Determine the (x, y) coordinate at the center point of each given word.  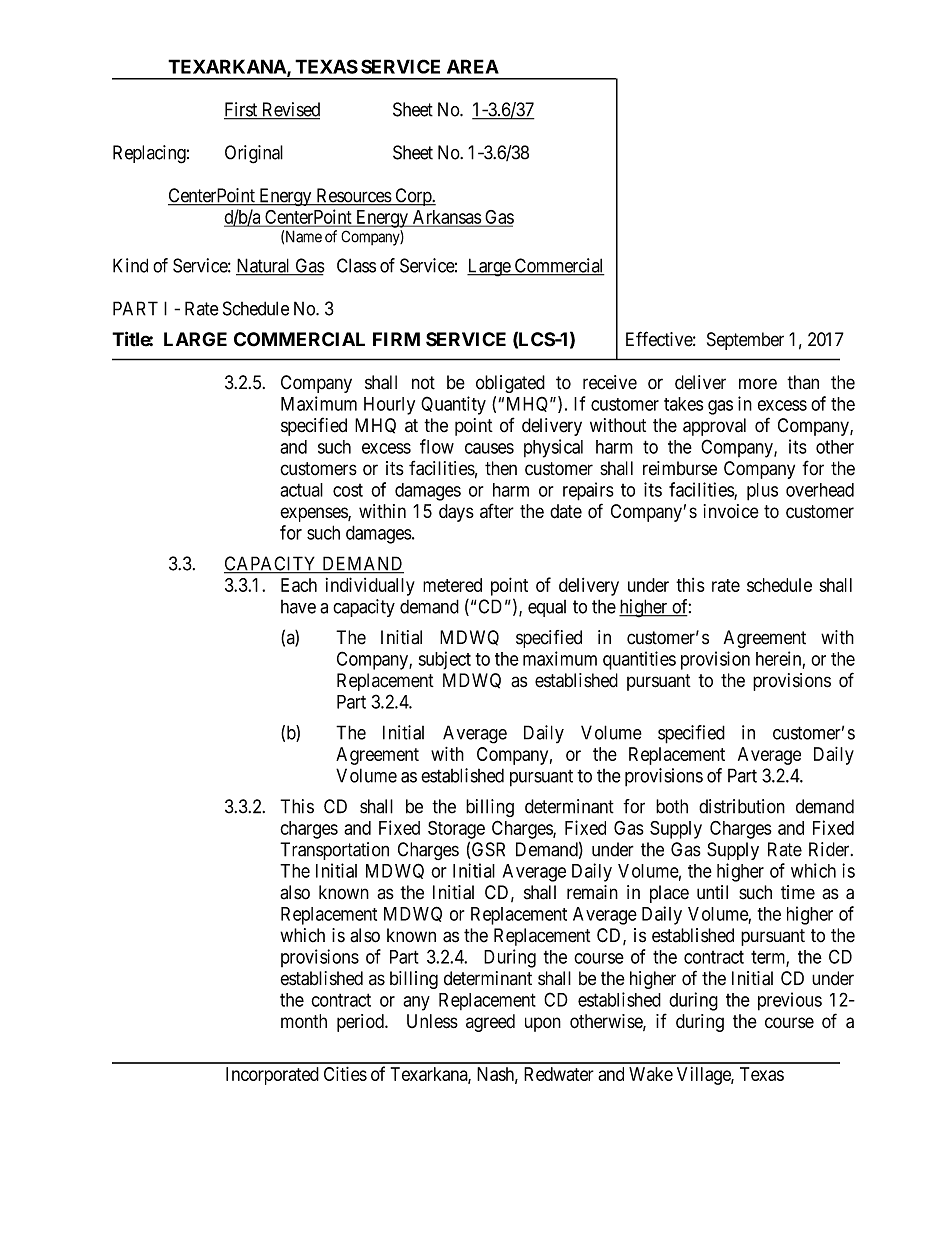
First (242, 110)
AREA (473, 66)
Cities (345, 1074)
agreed (490, 1023)
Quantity (453, 405)
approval (714, 427)
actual (301, 490)
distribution (742, 806)
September (745, 341)
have (298, 607)
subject (445, 660)
